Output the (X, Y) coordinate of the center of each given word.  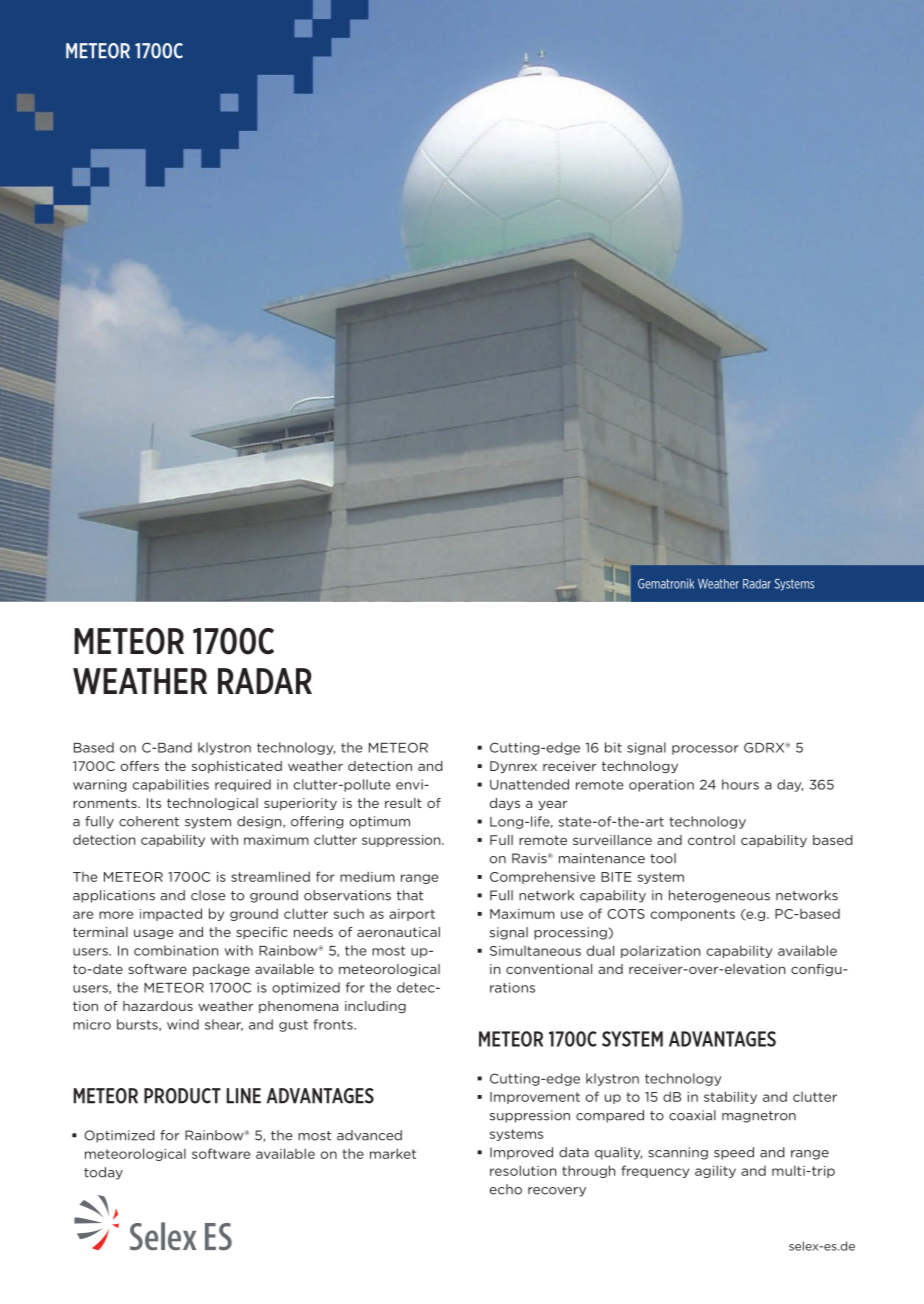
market (393, 1153)
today (103, 1173)
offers (140, 766)
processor (705, 750)
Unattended (529, 784)
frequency (655, 1171)
